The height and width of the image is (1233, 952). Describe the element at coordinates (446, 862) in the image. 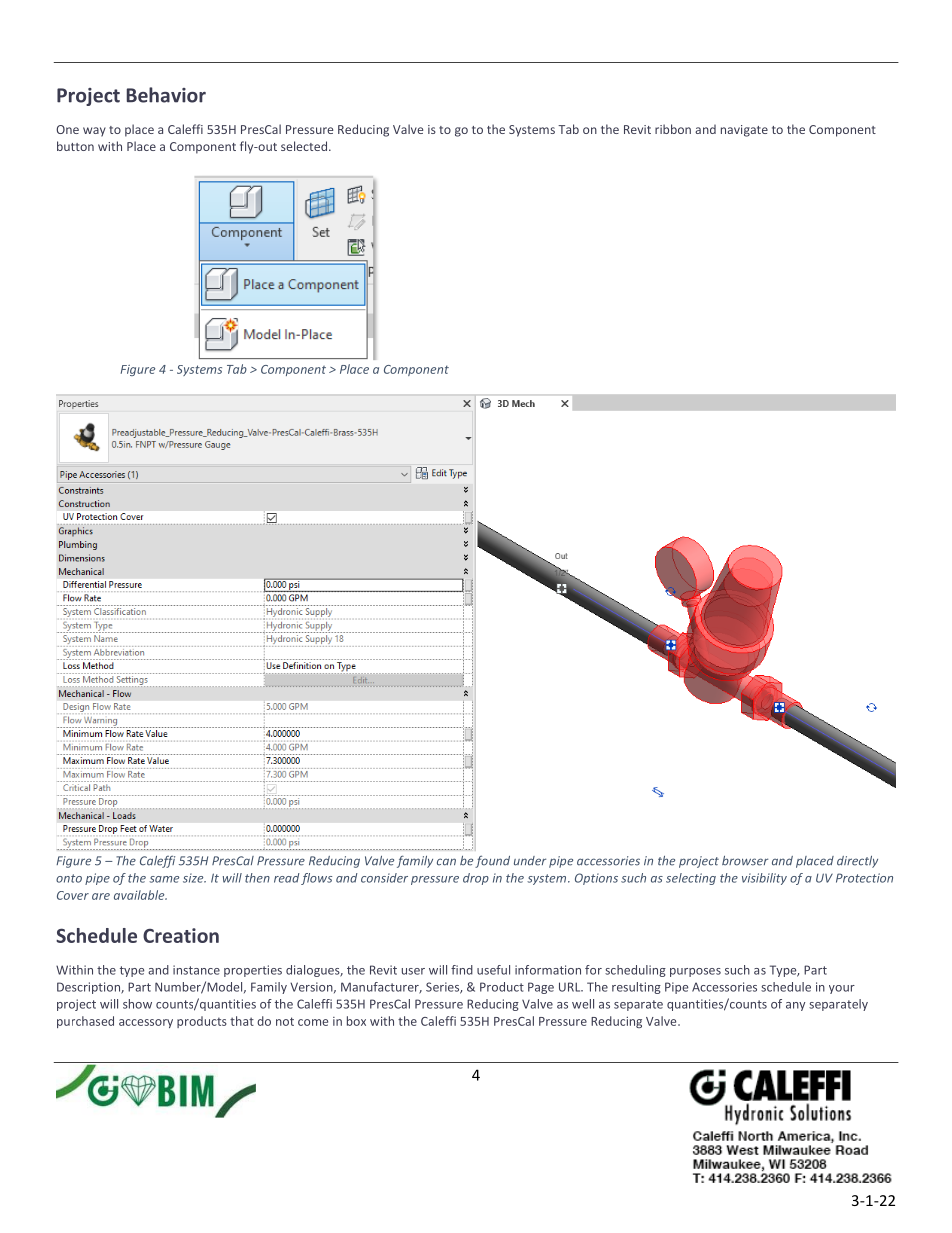

I see `can` at that location.
